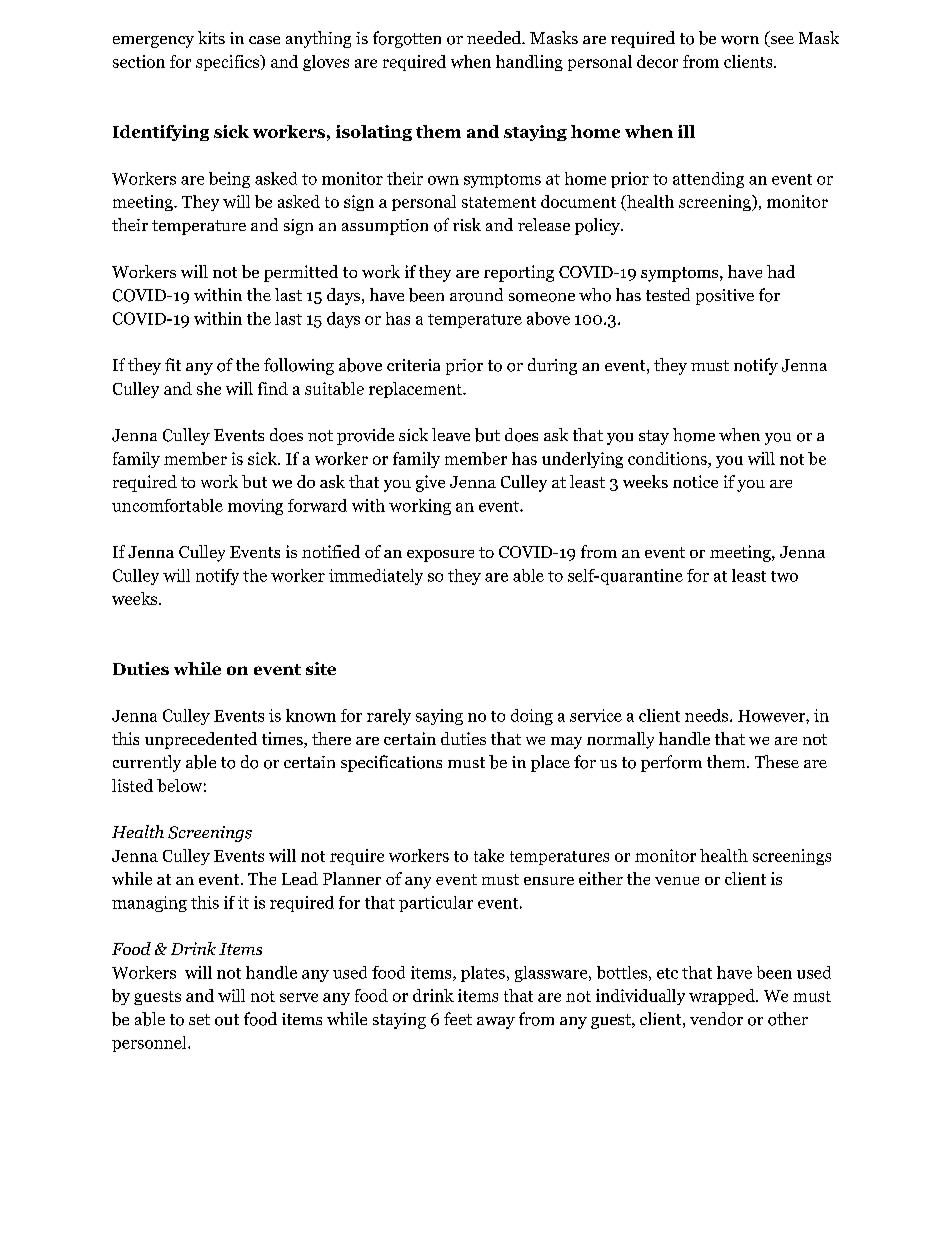 The width and height of the screenshot is (952, 1233). What do you see at coordinates (725, 297) in the screenshot?
I see `positive` at bounding box center [725, 297].
